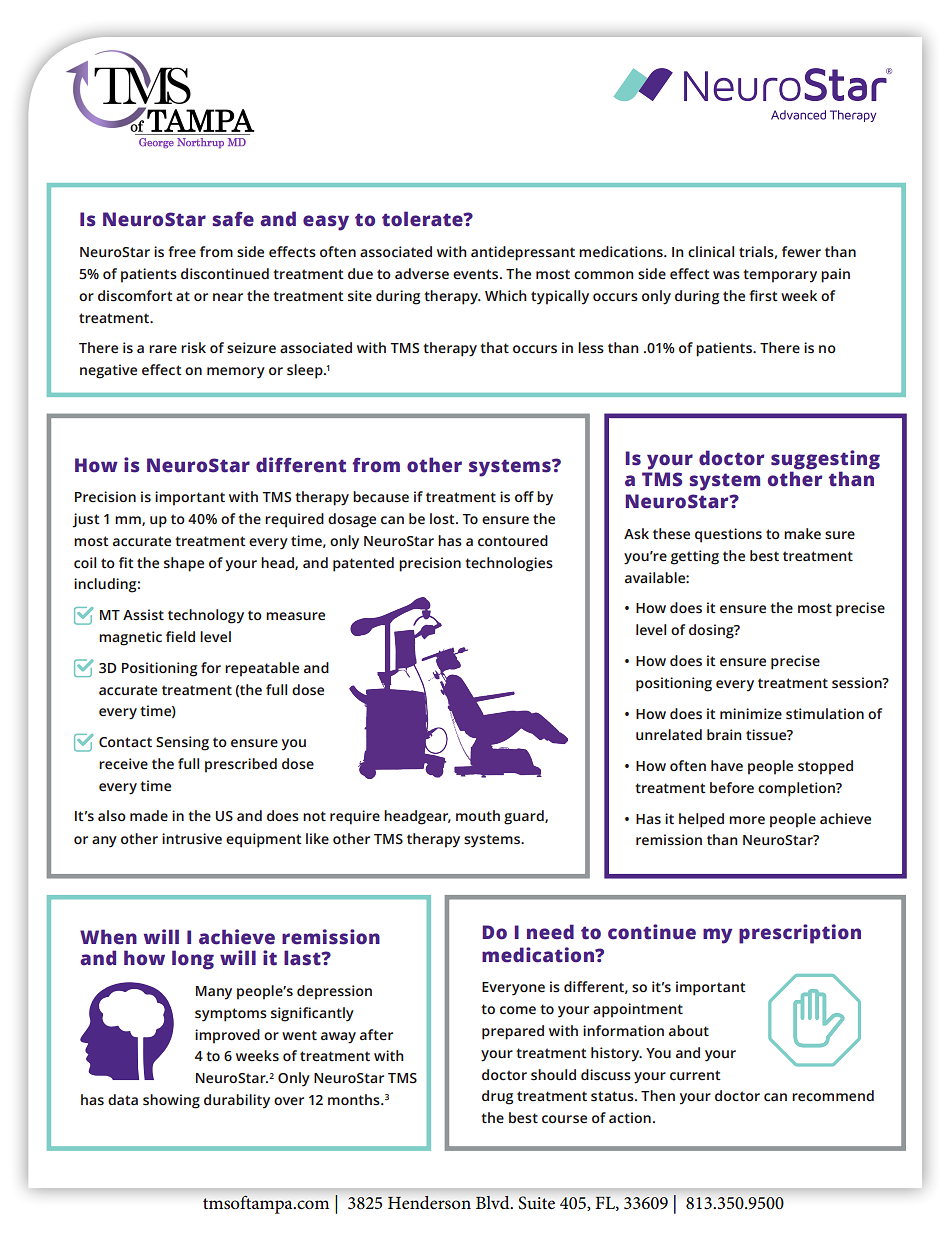 This screenshot has width=952, height=1233. Describe the element at coordinates (182, 252) in the screenshot. I see `free` at that location.
